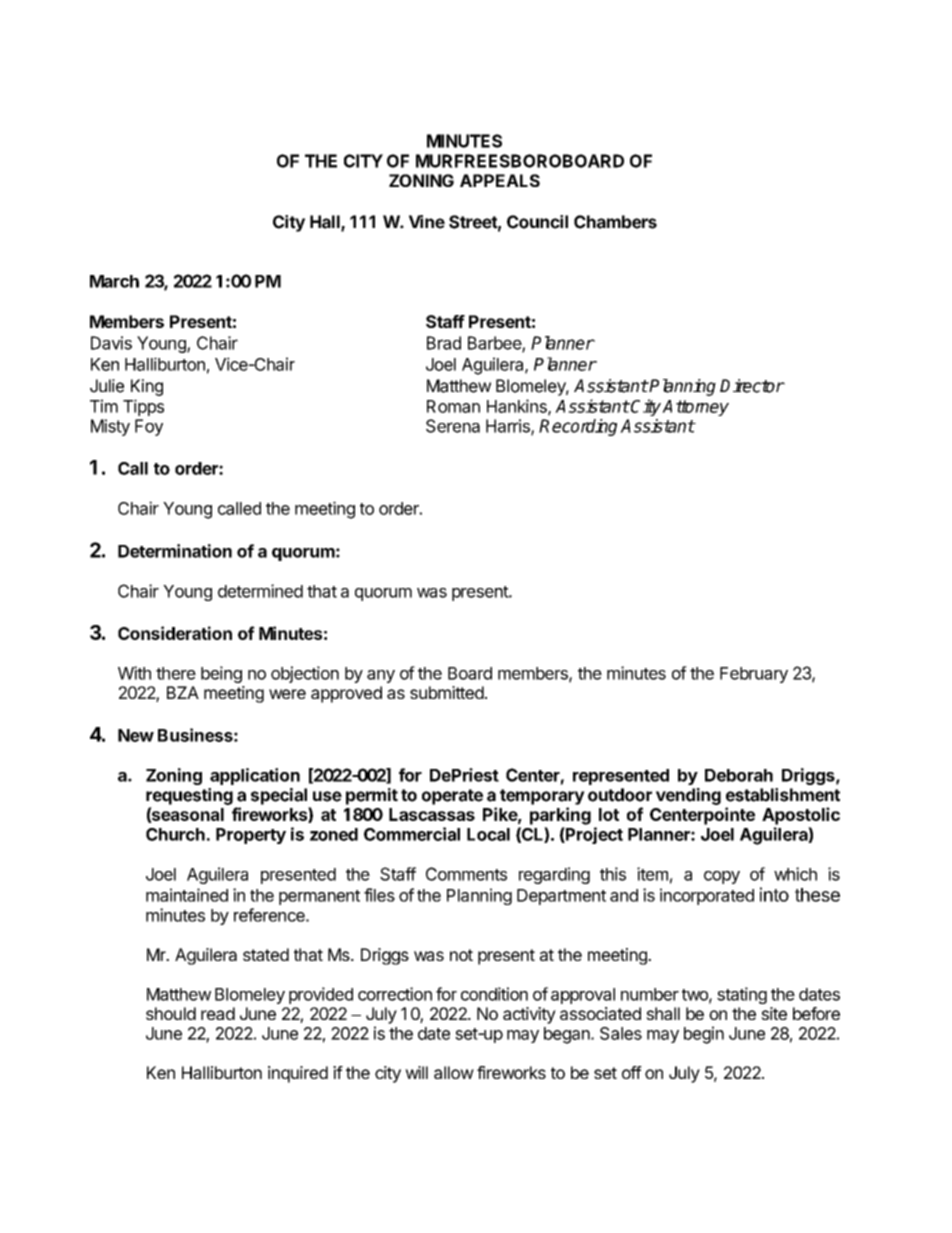  Describe the element at coordinates (615, 222) in the image. I see `Chambers` at that location.
